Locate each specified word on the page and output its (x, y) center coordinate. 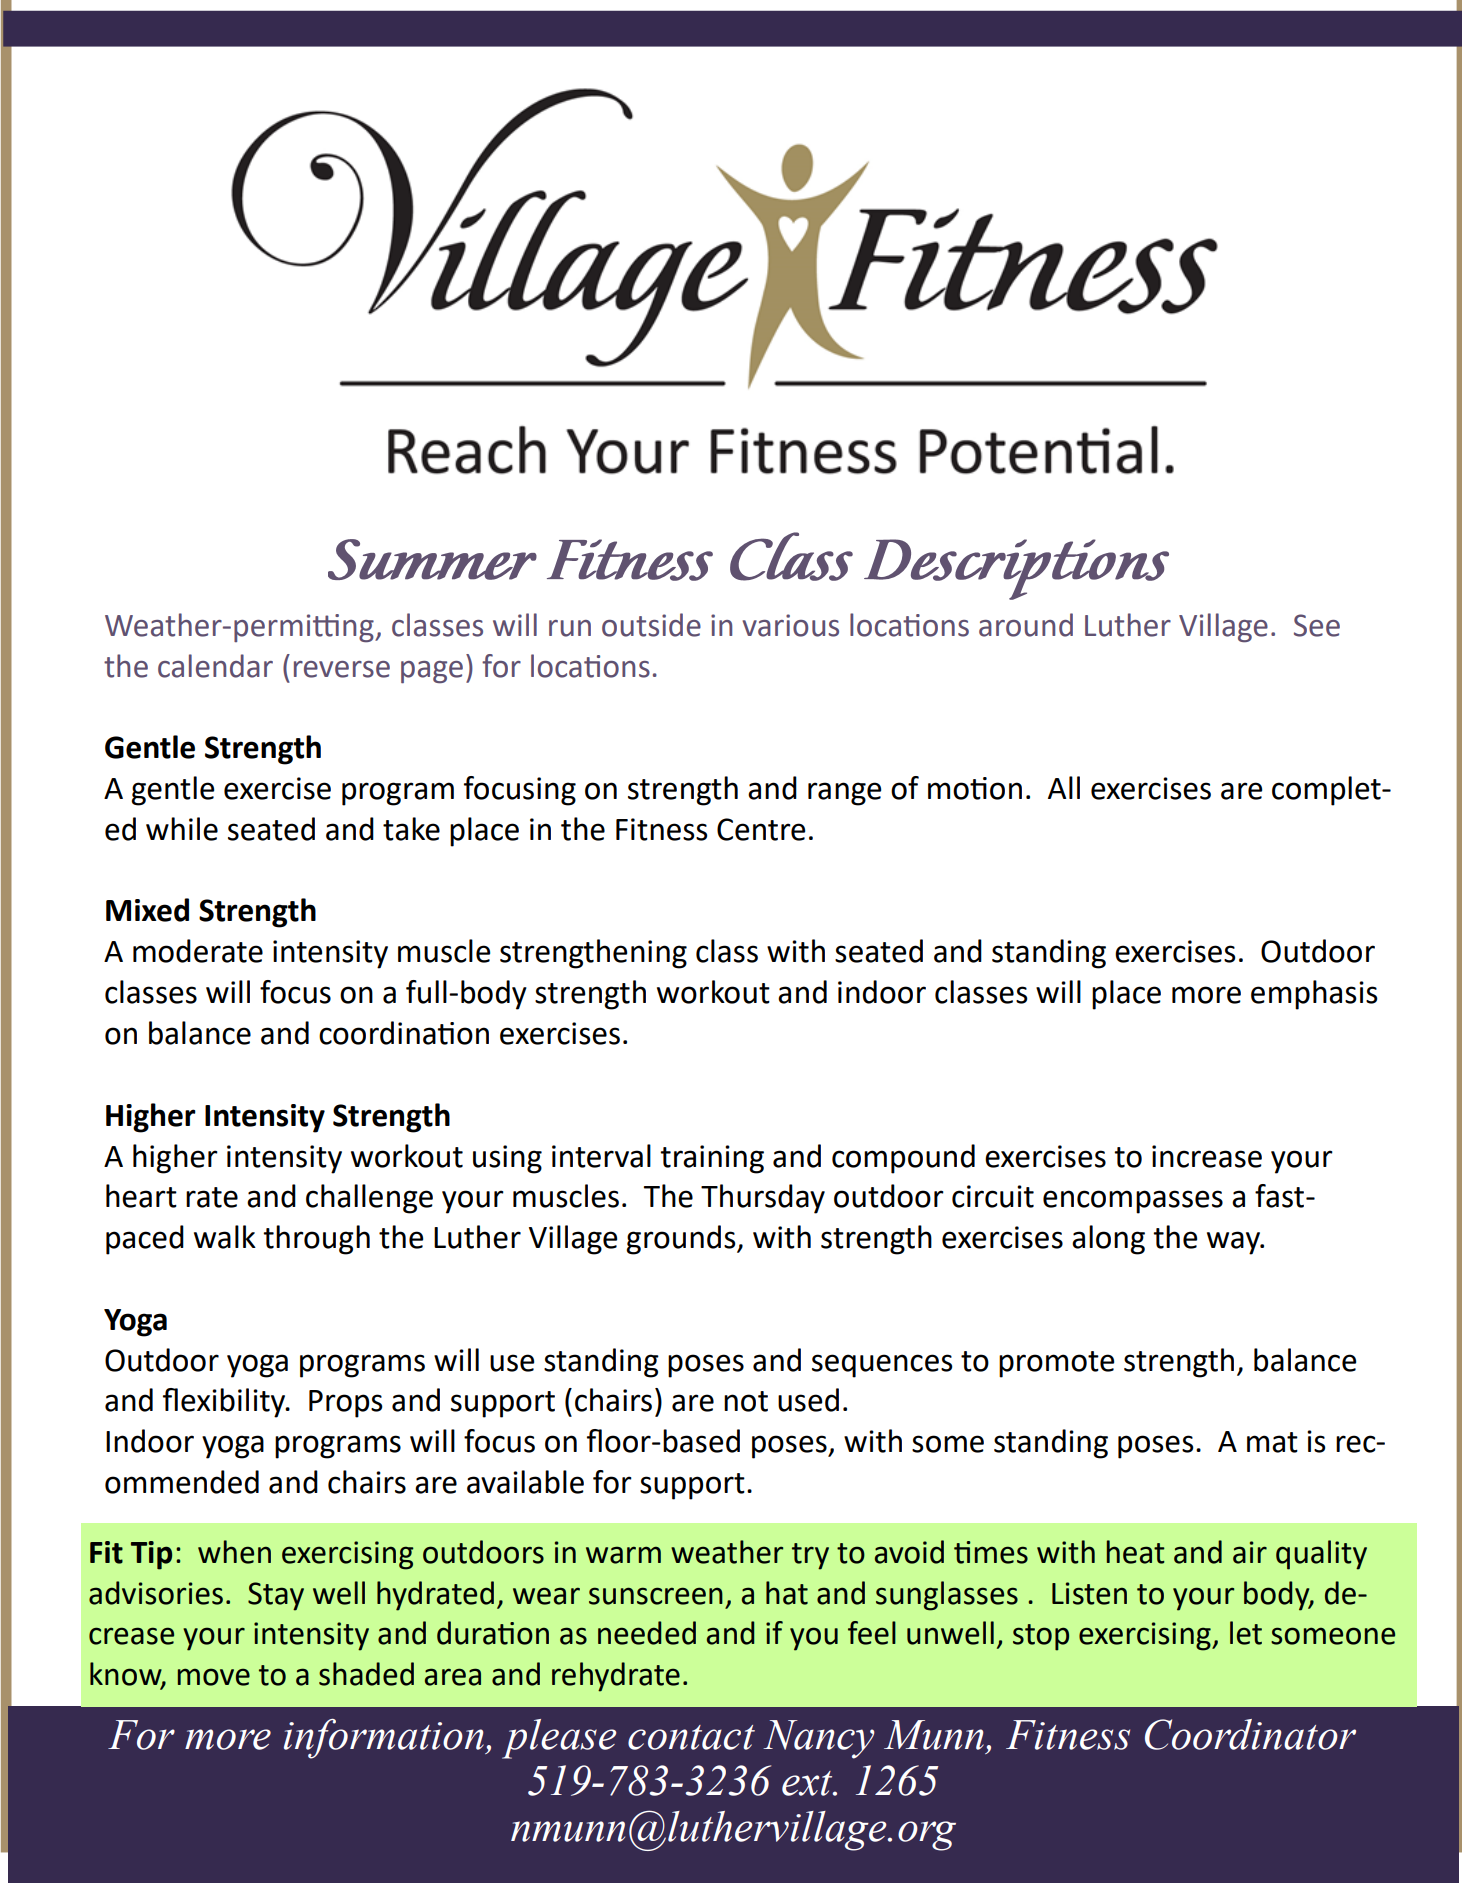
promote (1056, 1364)
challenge (369, 1199)
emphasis (1314, 995)
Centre (761, 829)
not (746, 1401)
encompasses (1133, 1202)
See (1317, 625)
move (214, 1677)
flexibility (225, 1403)
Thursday (763, 1199)
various (790, 625)
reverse (342, 669)
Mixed (147, 910)
